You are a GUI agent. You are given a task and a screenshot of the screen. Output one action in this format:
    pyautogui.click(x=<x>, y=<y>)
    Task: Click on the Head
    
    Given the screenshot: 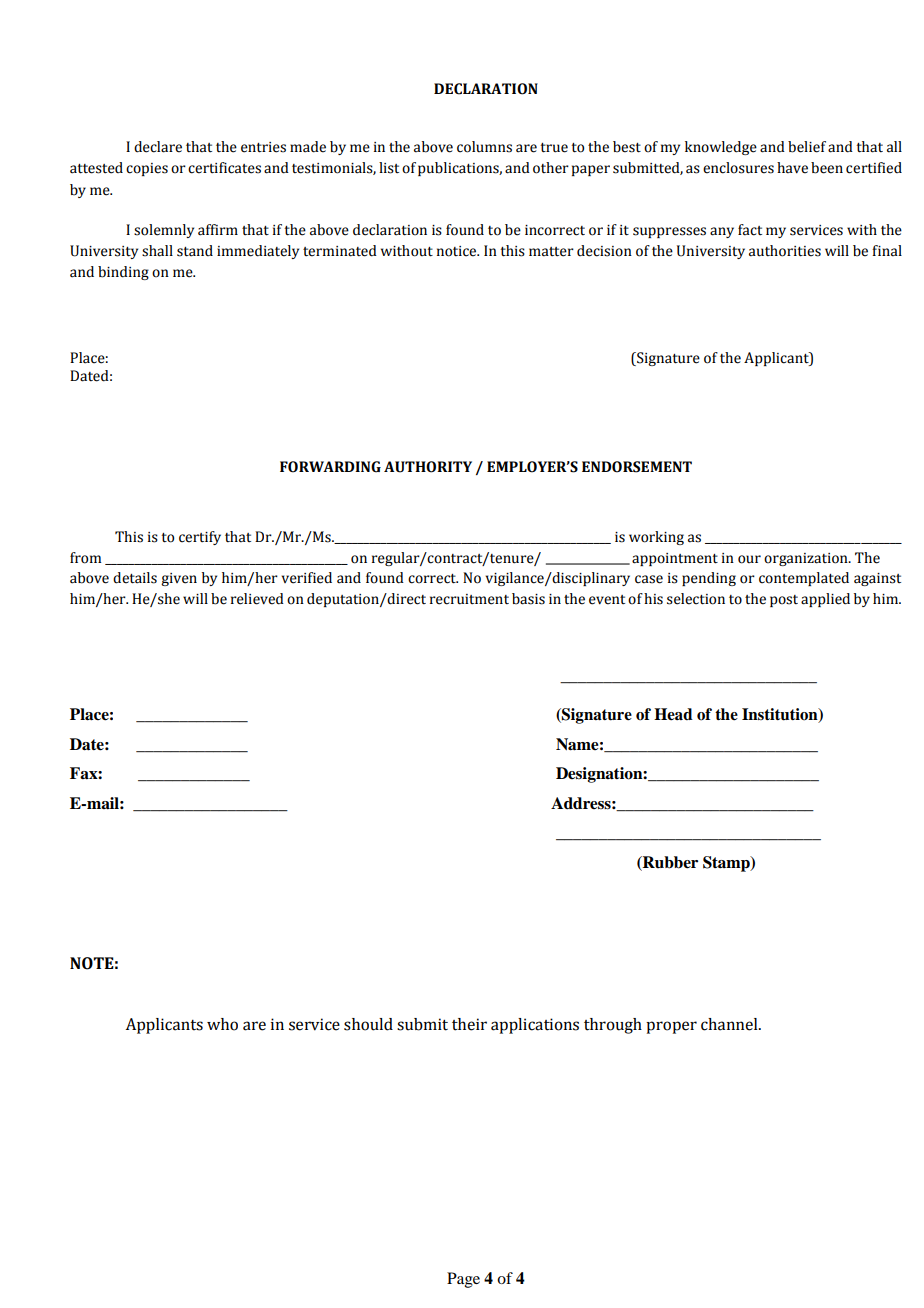 What is the action you would take?
    pyautogui.click(x=673, y=714)
